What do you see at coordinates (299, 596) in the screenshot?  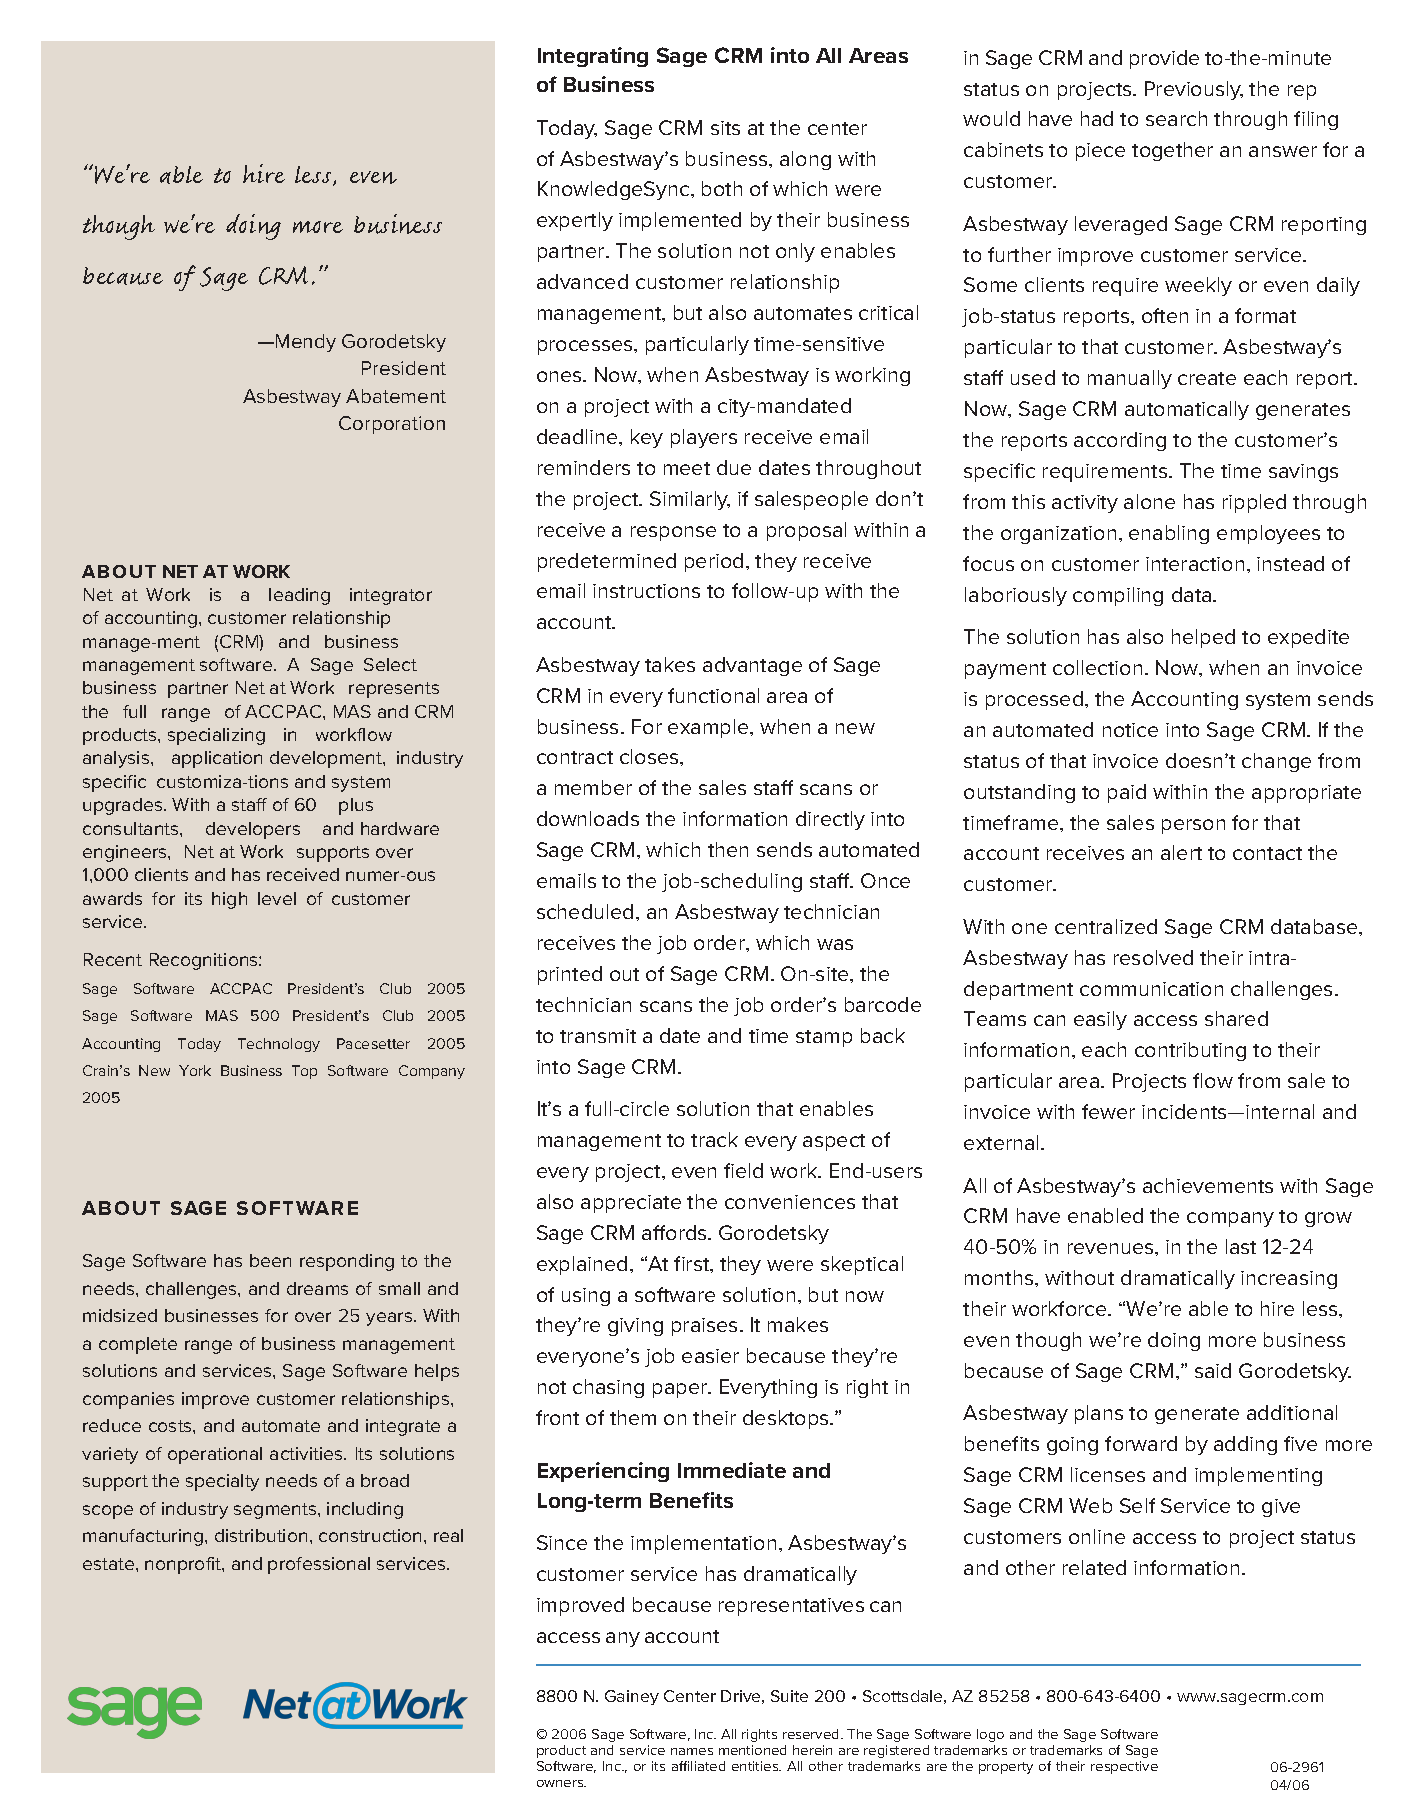 I see `leading` at bounding box center [299, 596].
